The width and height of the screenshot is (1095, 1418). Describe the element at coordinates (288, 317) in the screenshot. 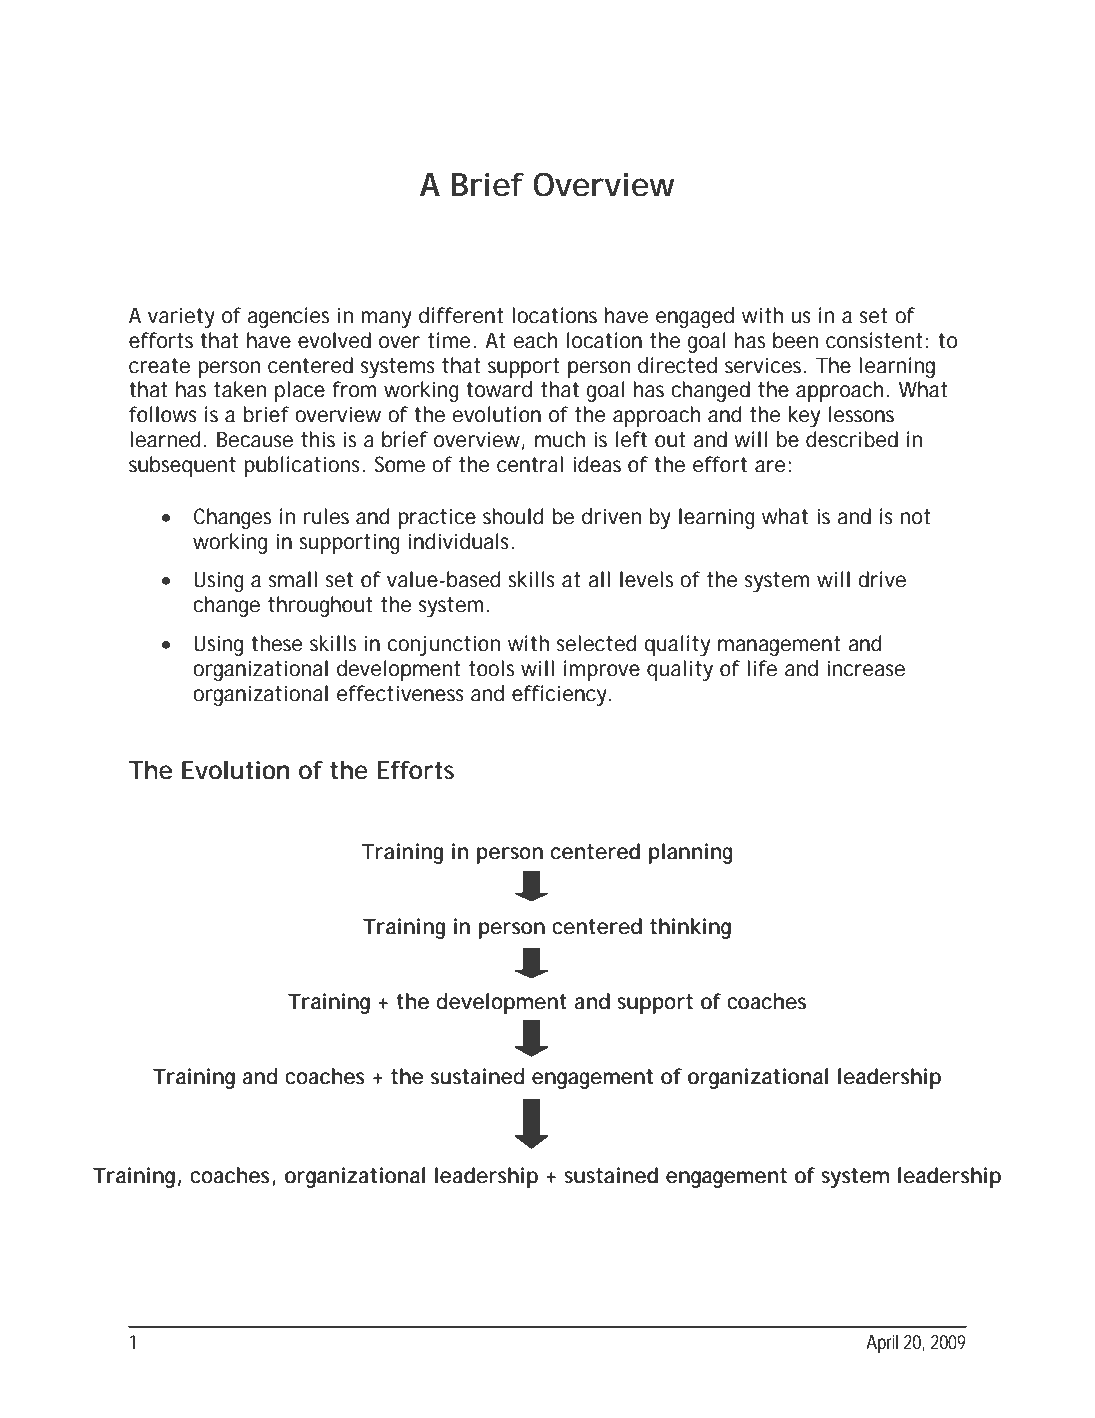

I see `agencies` at that location.
